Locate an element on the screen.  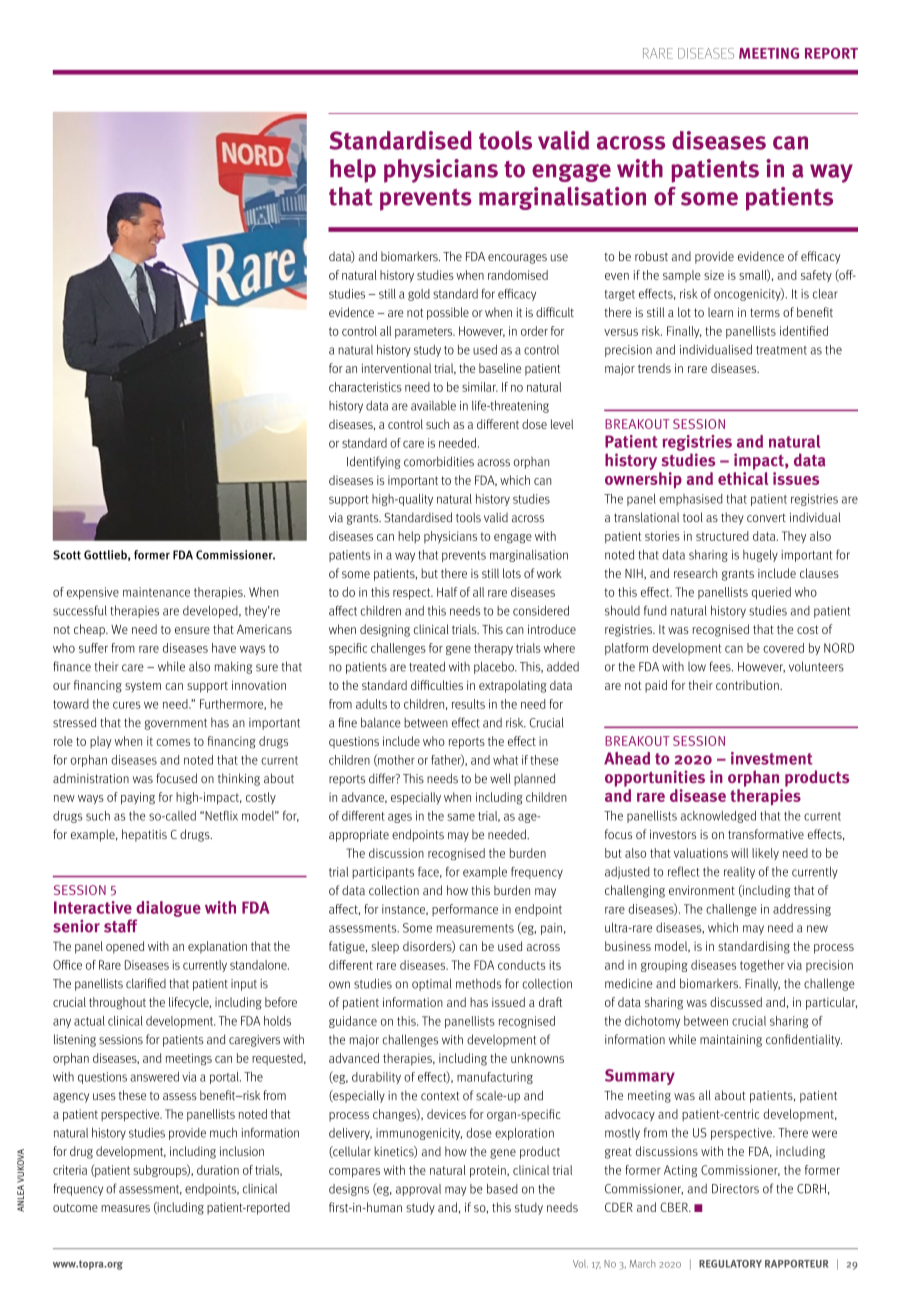
size is located at coordinates (714, 275).
